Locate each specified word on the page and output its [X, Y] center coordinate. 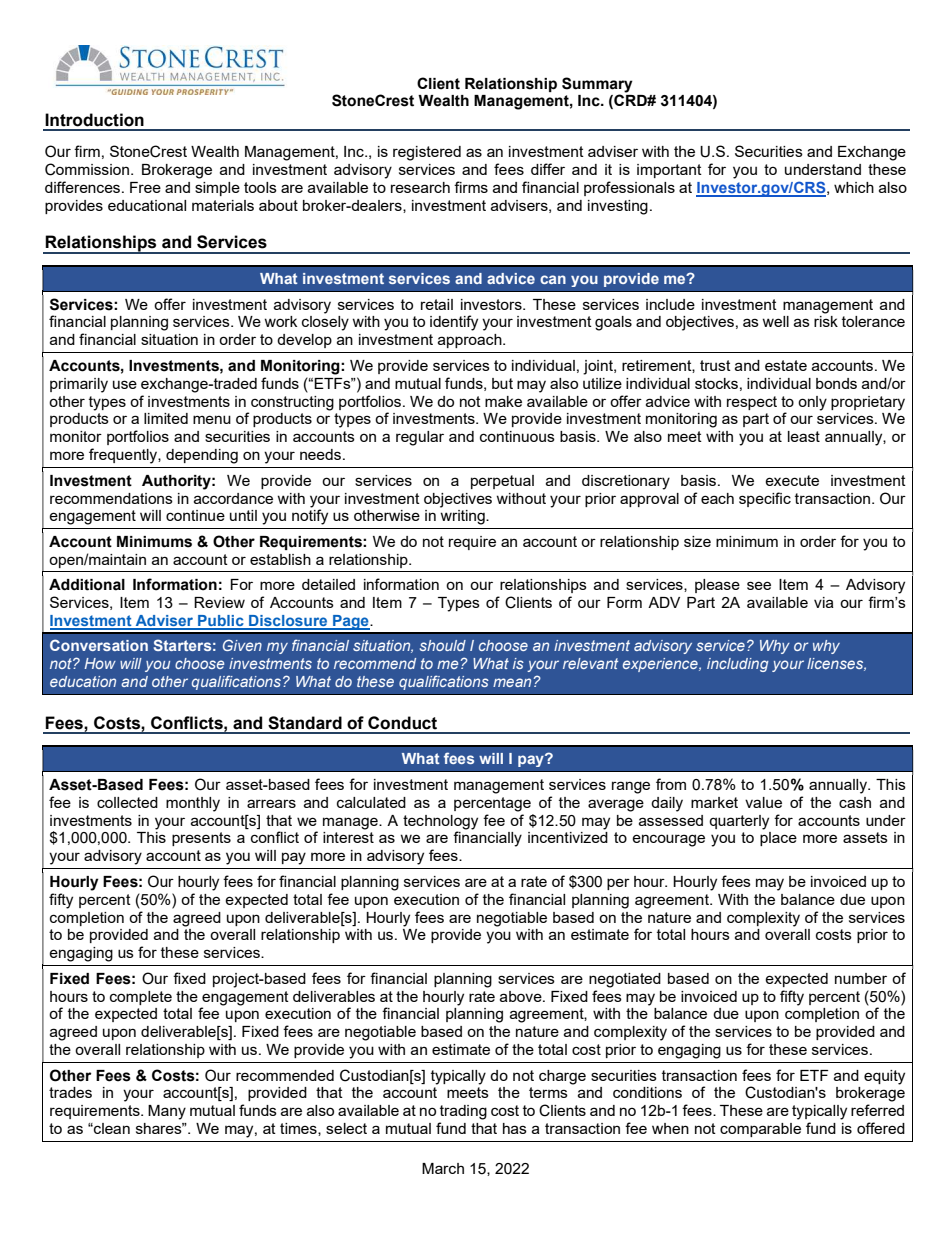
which [854, 187]
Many [167, 1112]
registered [427, 153]
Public [221, 622]
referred [877, 1110]
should [443, 645]
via [824, 602]
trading [463, 1112]
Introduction [94, 120]
